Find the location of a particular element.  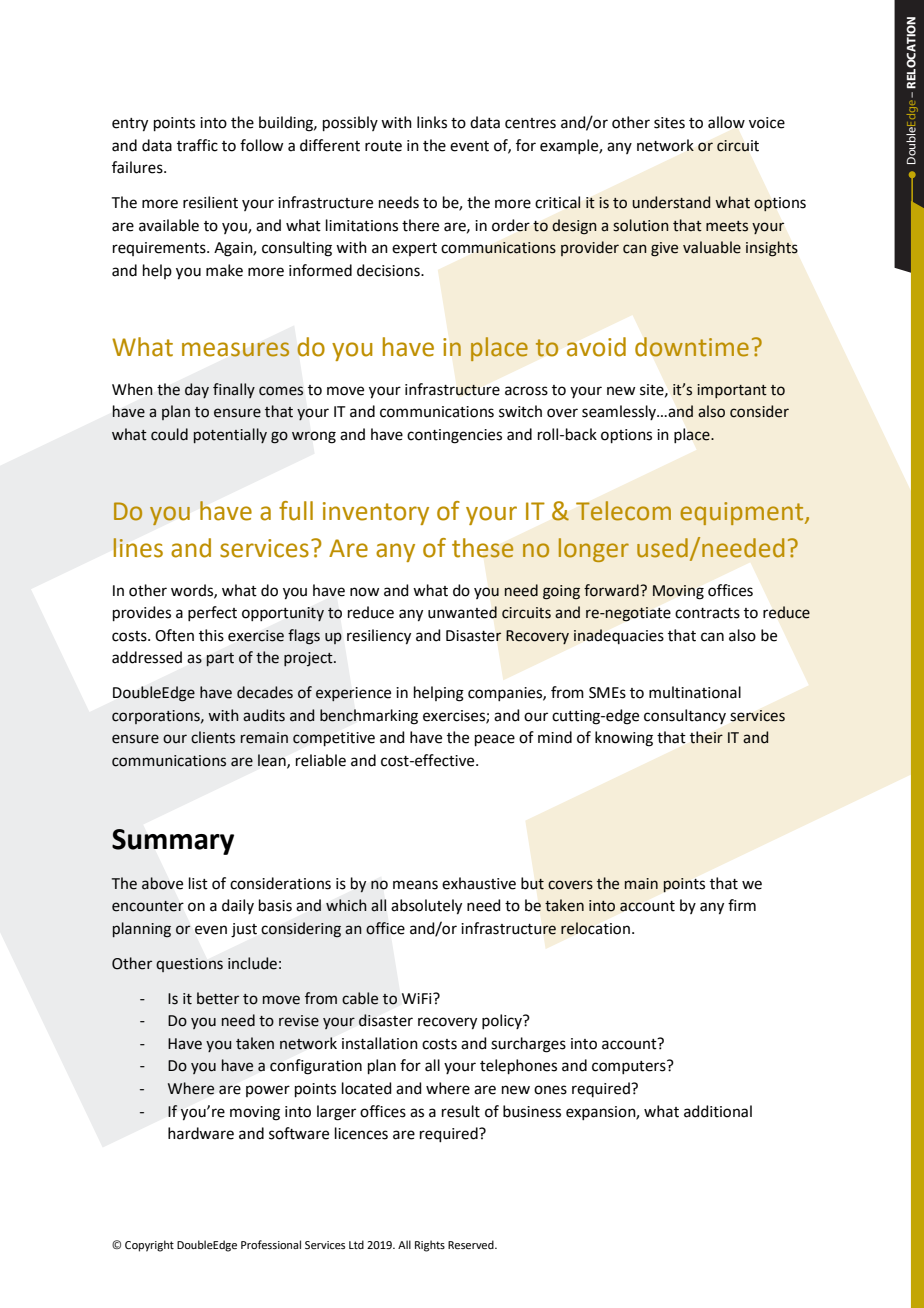

Copyright is located at coordinates (149, 1246).
